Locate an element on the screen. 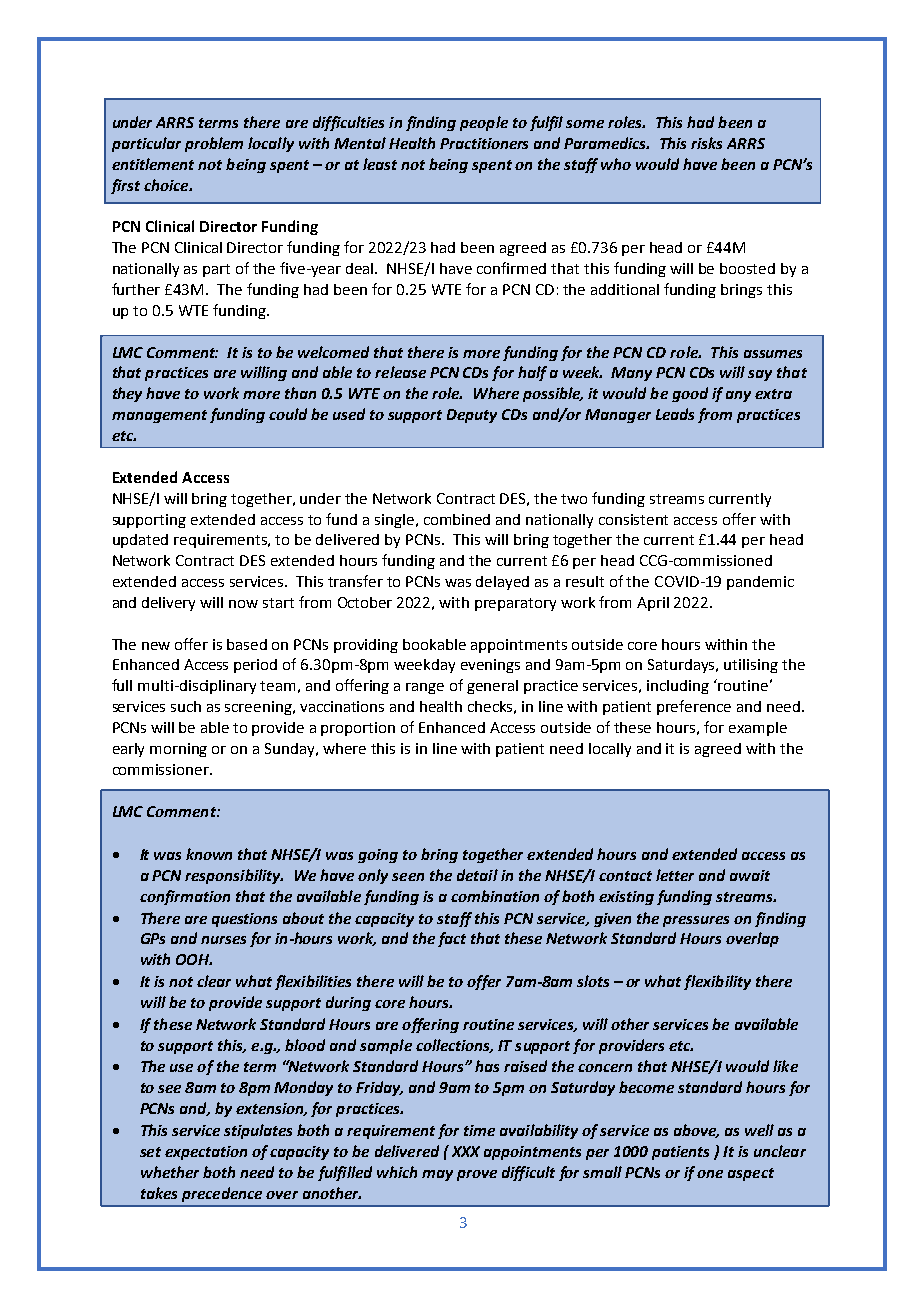 Image resolution: width=924 pixels, height=1308 pixels. including is located at coordinates (678, 687).
